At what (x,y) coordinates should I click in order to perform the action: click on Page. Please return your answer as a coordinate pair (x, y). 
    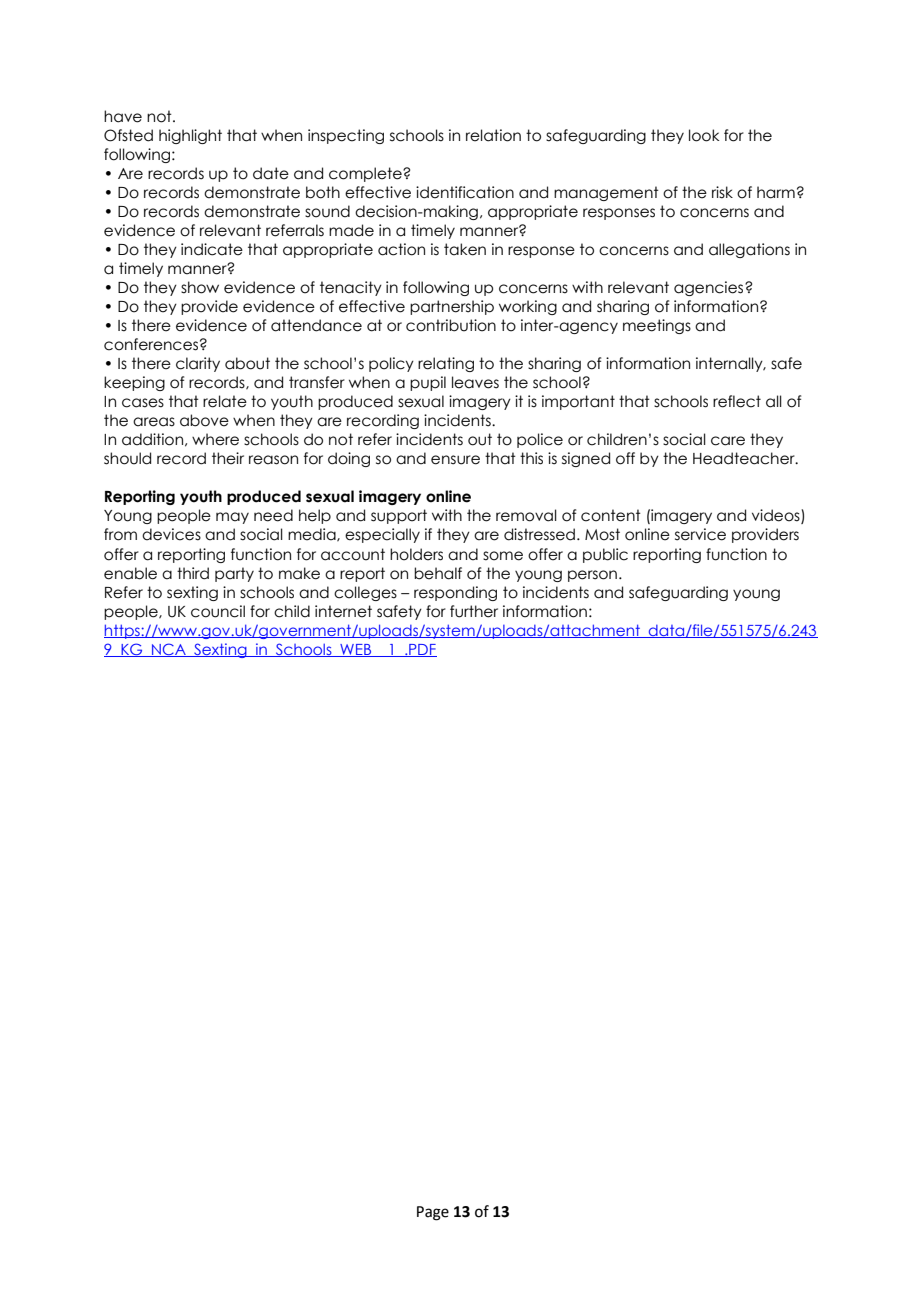
    Looking at the image, I should click on (433, 1213).
